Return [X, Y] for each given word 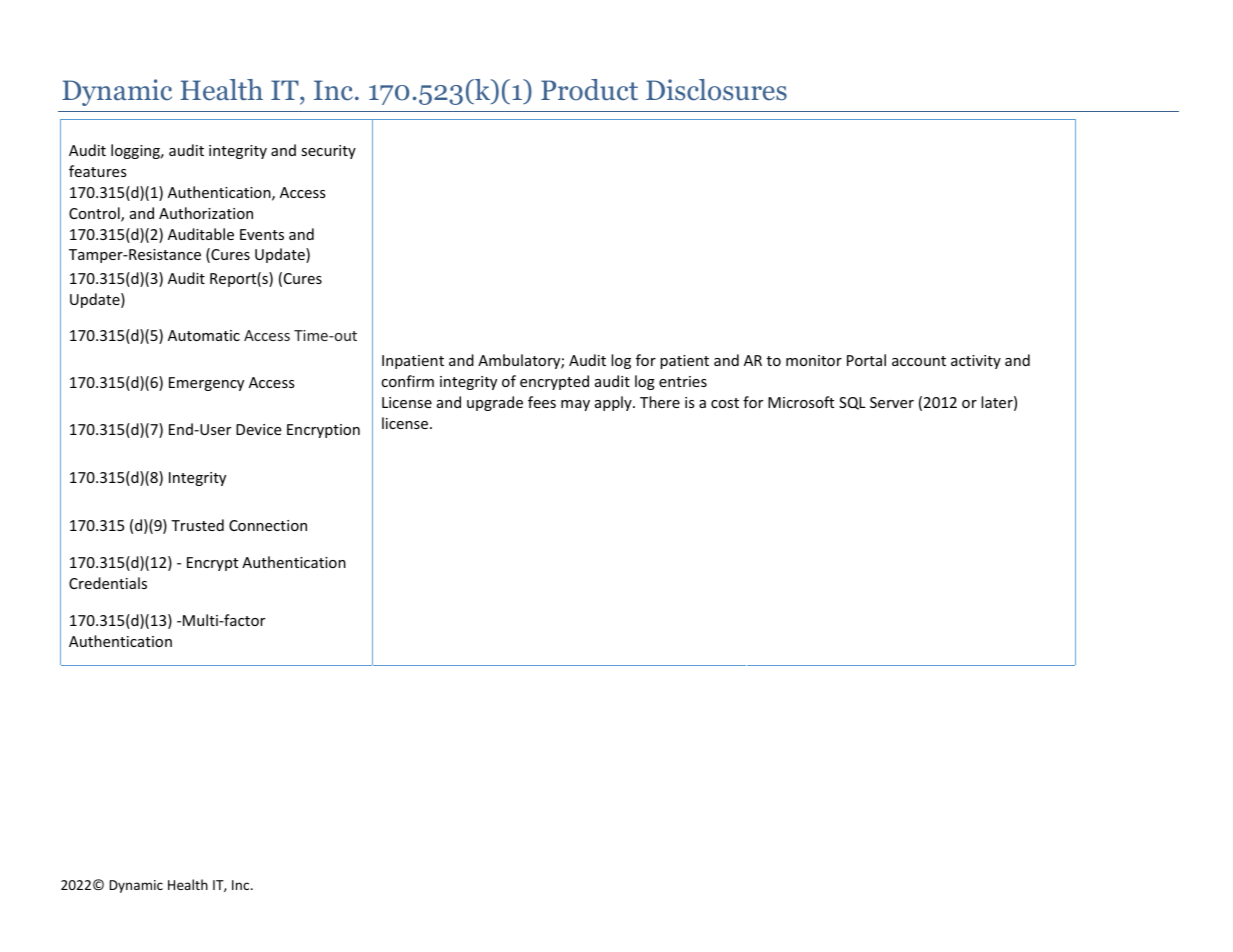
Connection [268, 525]
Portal [866, 360]
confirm [407, 381]
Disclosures [716, 90]
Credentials [108, 583]
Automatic [204, 335]
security [328, 152]
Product [589, 90]
